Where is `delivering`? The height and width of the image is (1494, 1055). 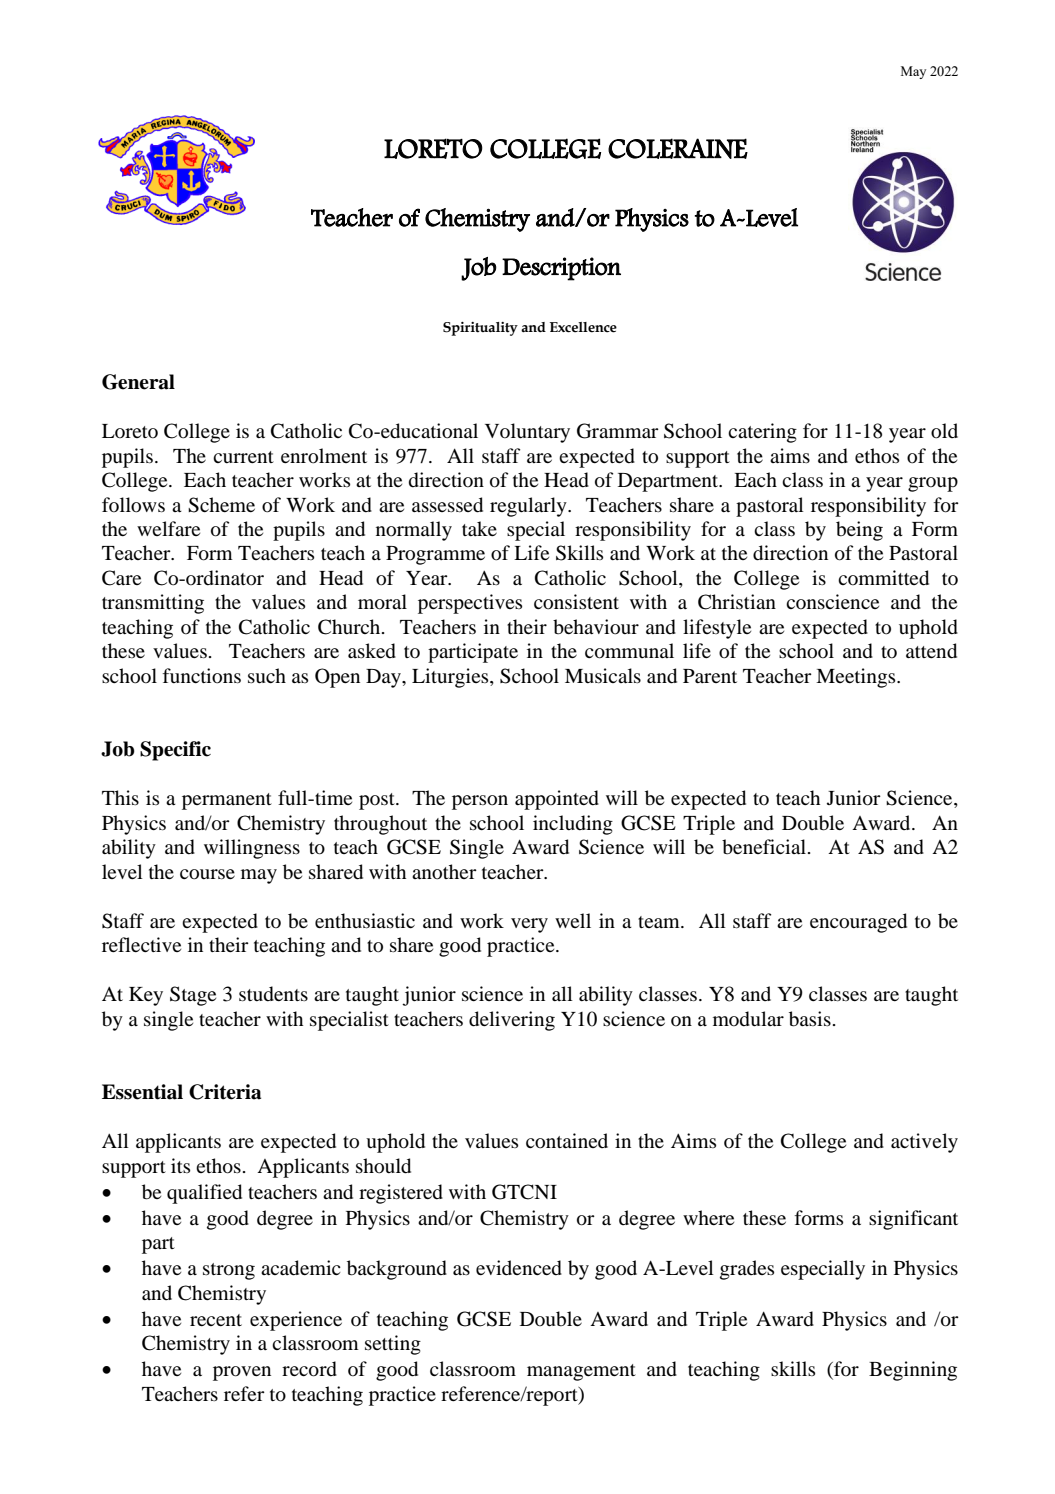
delivering is located at coordinates (512, 1021).
